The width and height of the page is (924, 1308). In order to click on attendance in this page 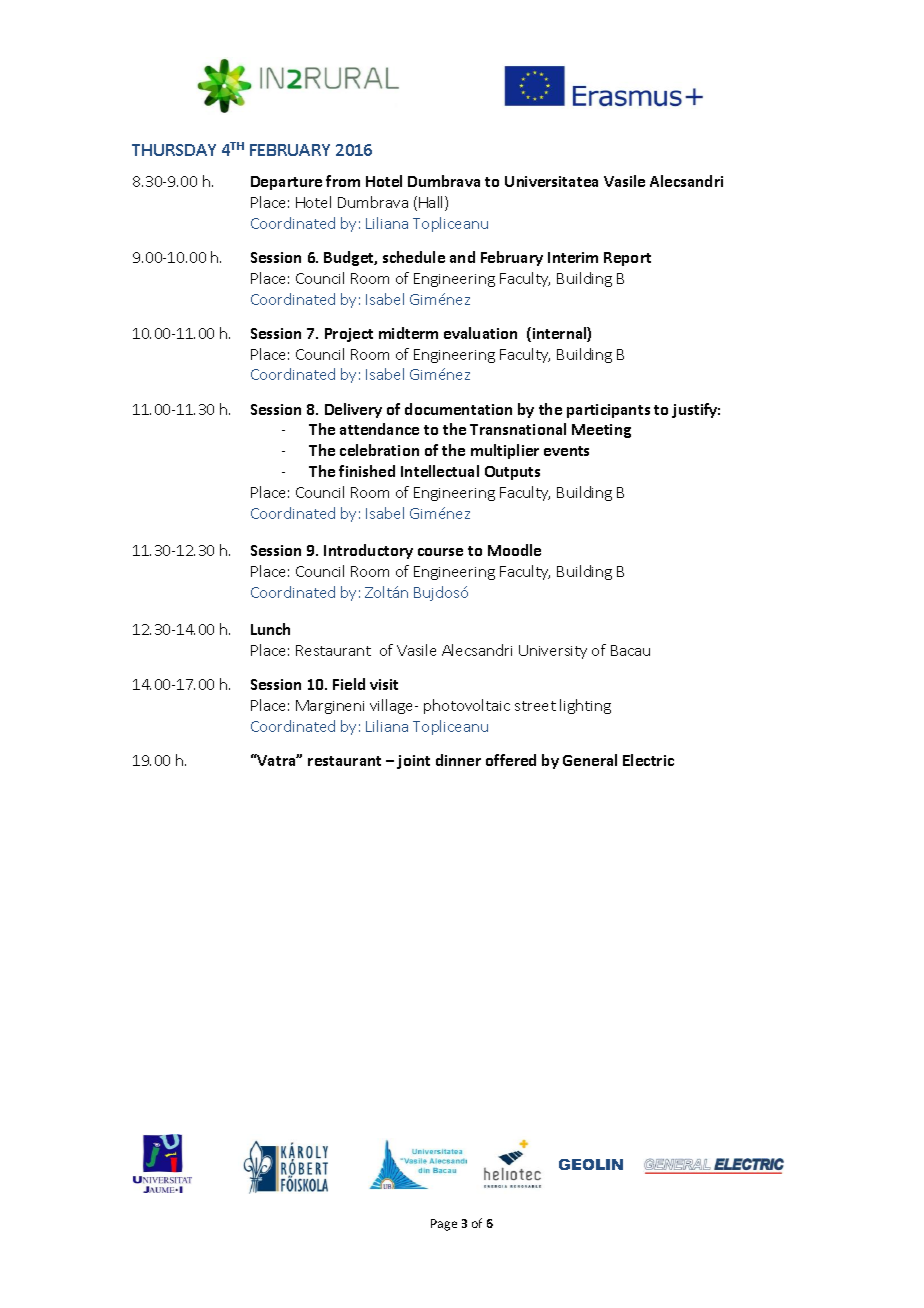, I will do `click(379, 429)`.
